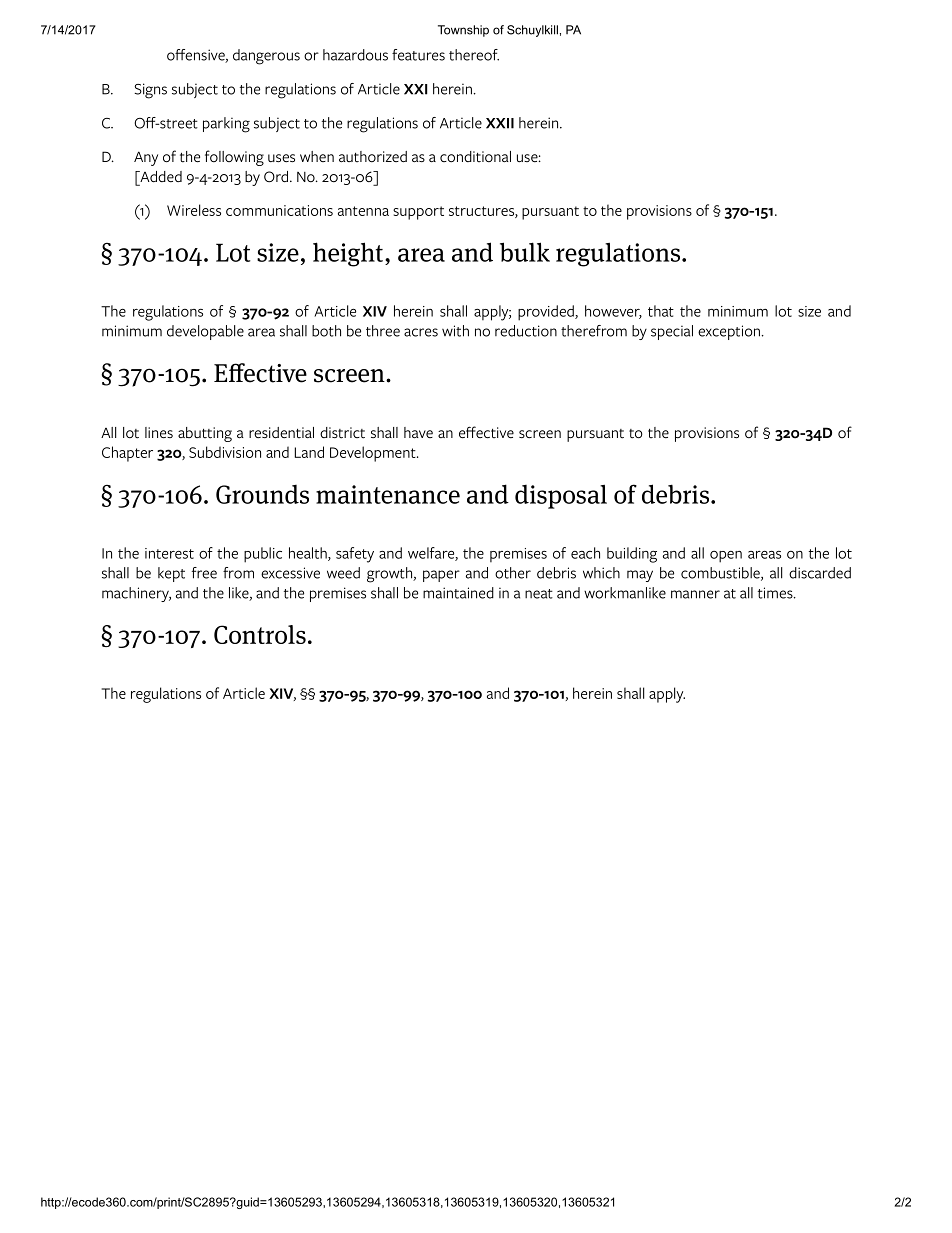 This image has width=952, height=1233. What do you see at coordinates (458, 593) in the image?
I see `maintained` at bounding box center [458, 593].
